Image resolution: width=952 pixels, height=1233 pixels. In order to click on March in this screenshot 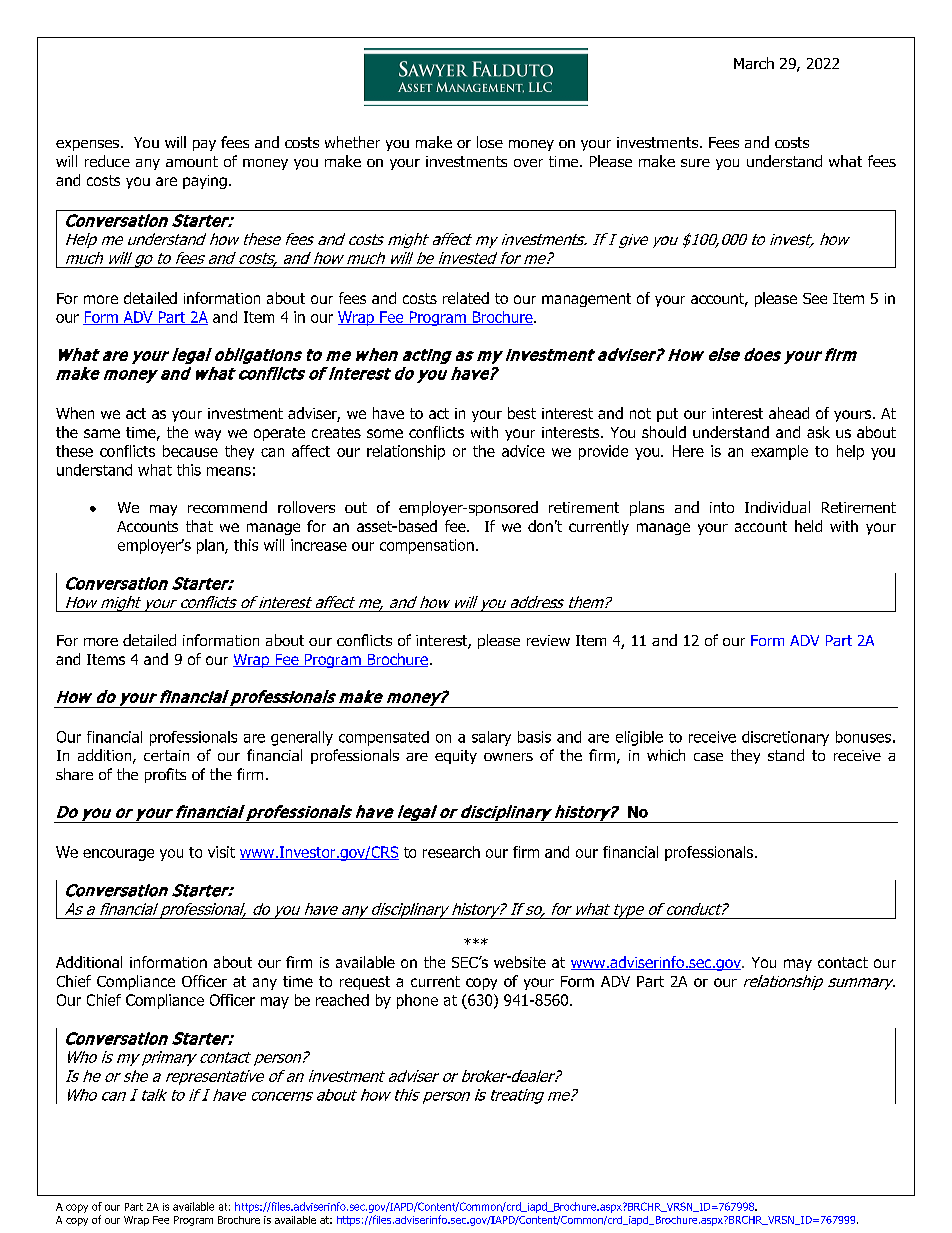, I will do `click(754, 63)`.
